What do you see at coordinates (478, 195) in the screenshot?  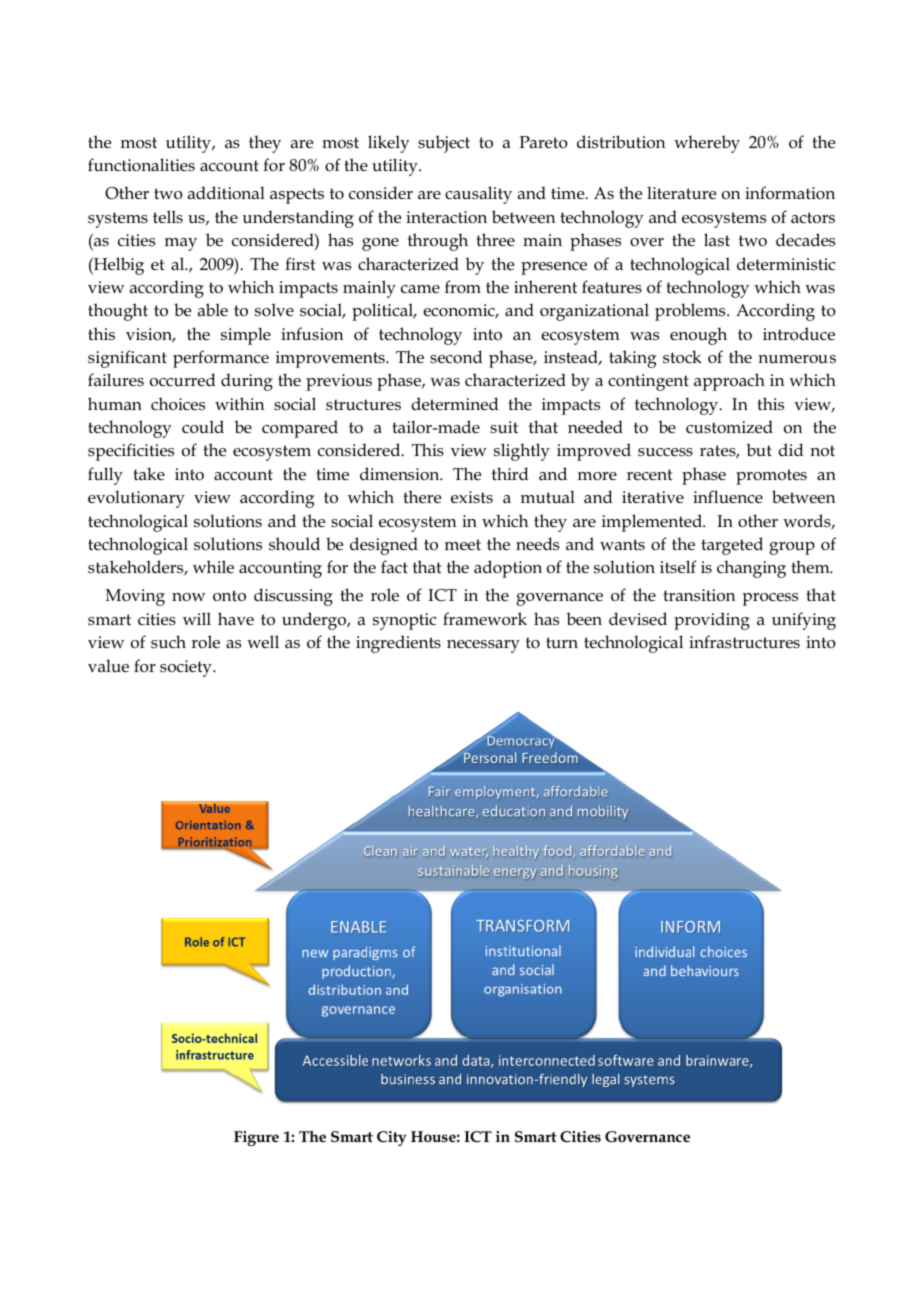 I see `causality` at bounding box center [478, 195].
